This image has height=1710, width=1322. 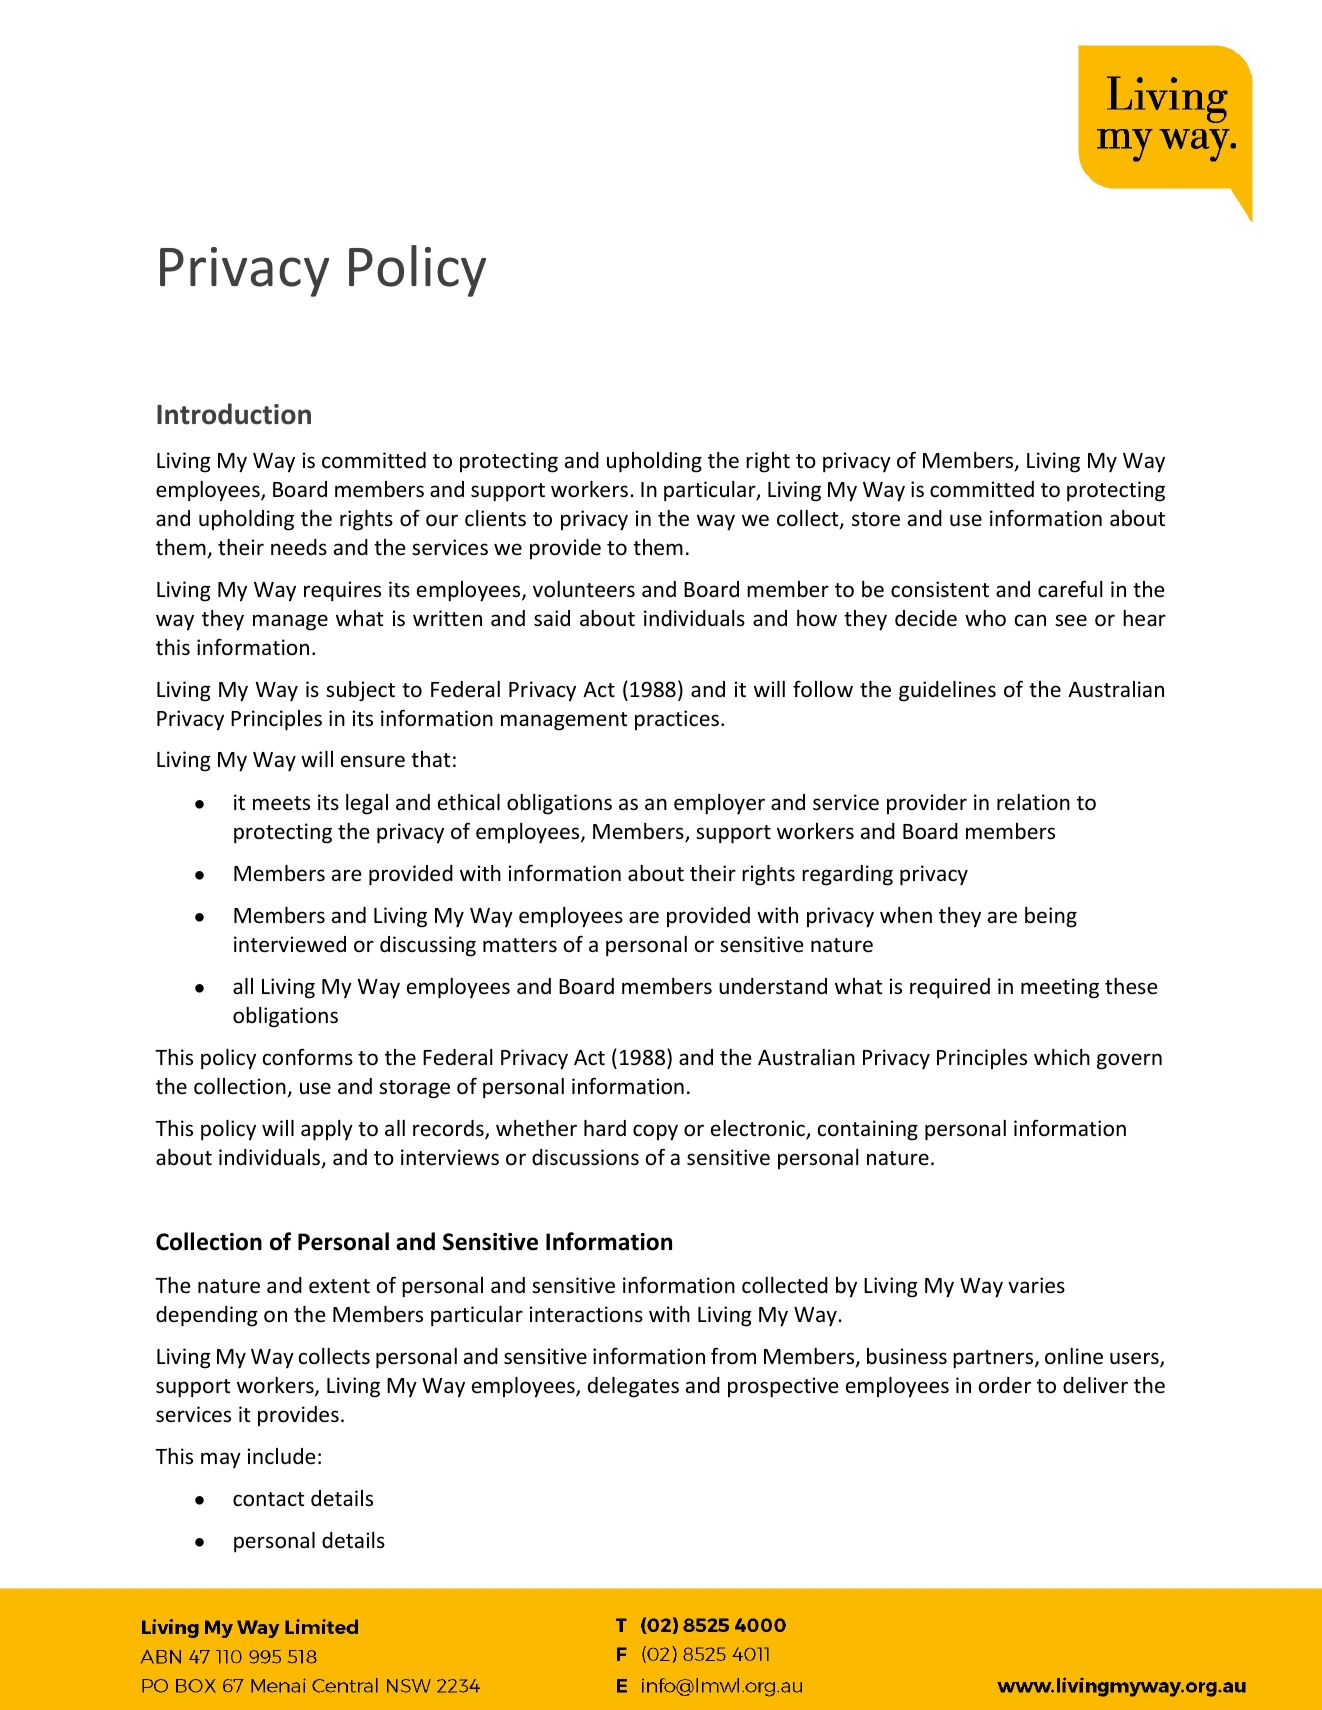 I want to click on clients, so click(x=495, y=518).
